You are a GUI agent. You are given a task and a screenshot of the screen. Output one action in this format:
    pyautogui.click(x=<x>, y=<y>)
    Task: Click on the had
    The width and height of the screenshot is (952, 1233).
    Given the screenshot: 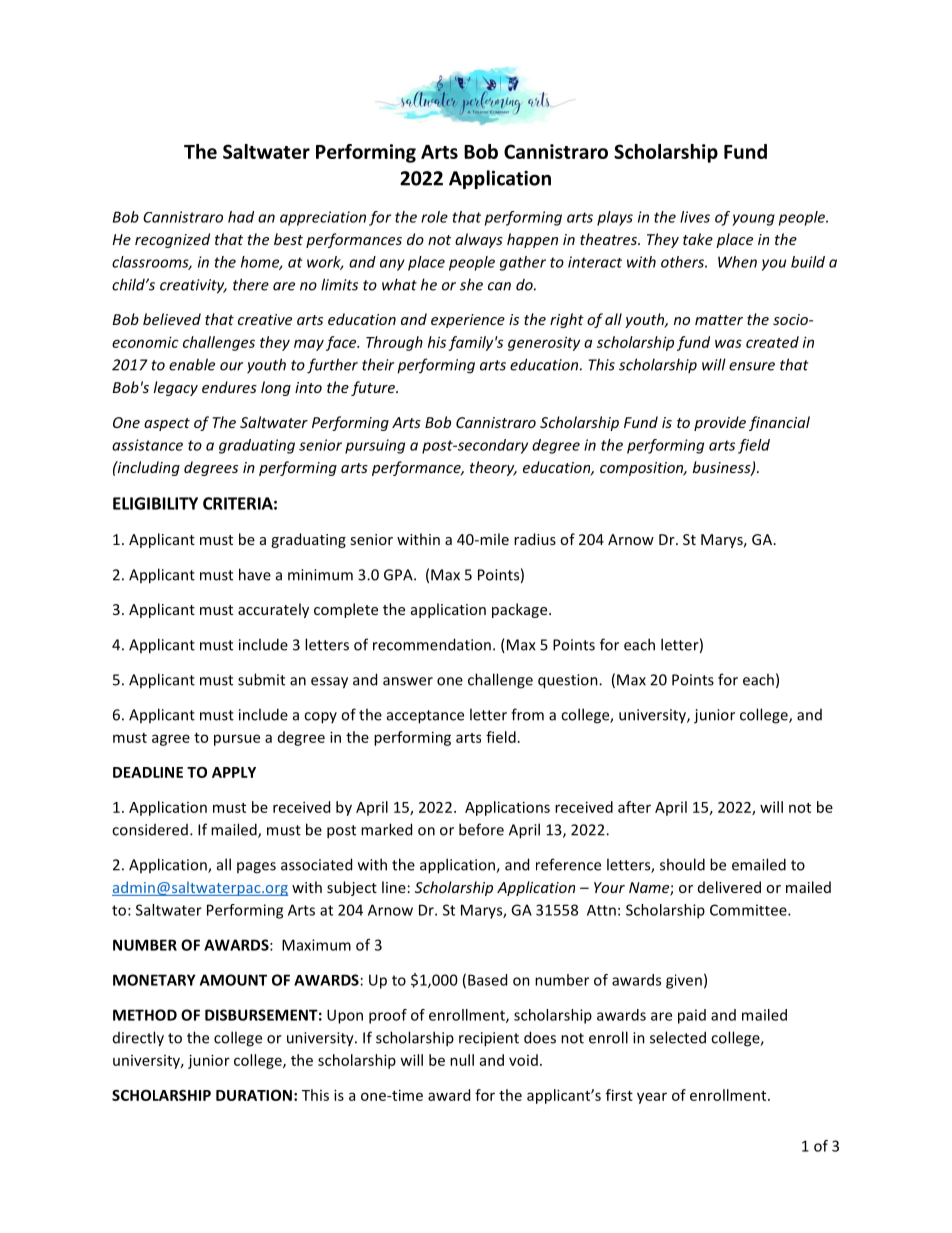 What is the action you would take?
    pyautogui.click(x=241, y=217)
